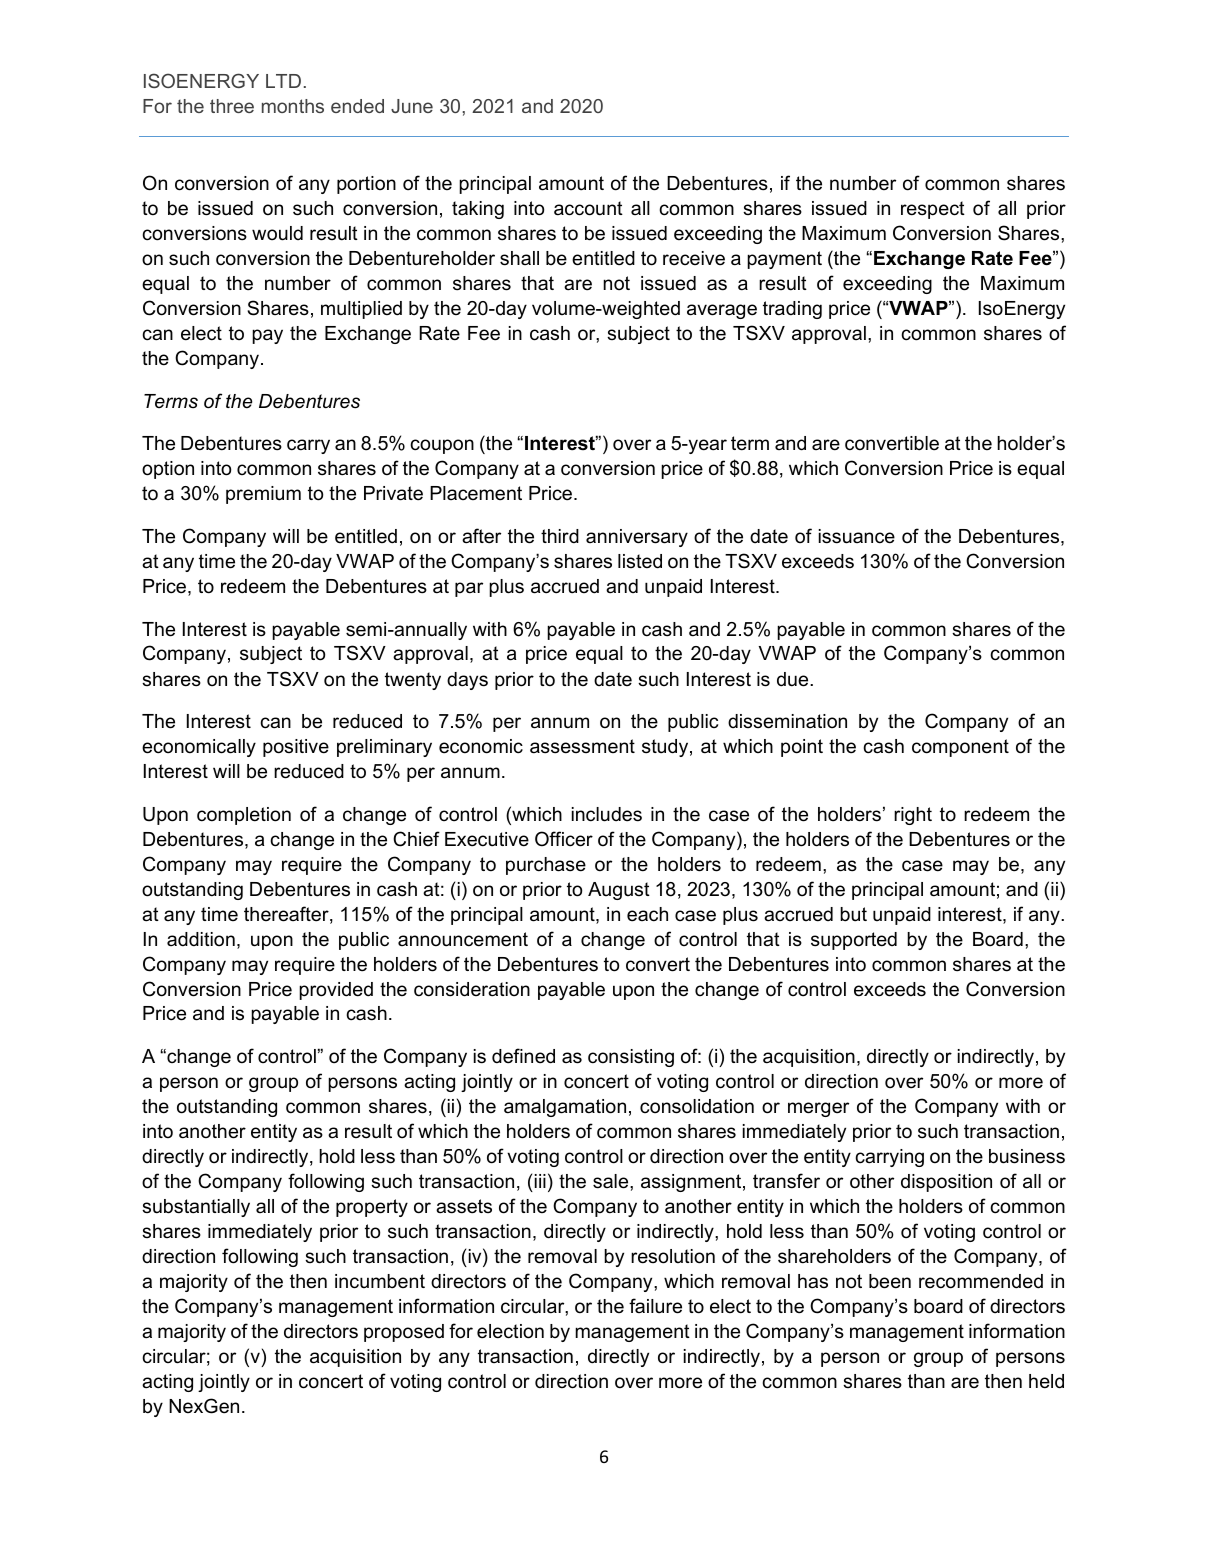  I want to click on premium, so click(263, 495).
